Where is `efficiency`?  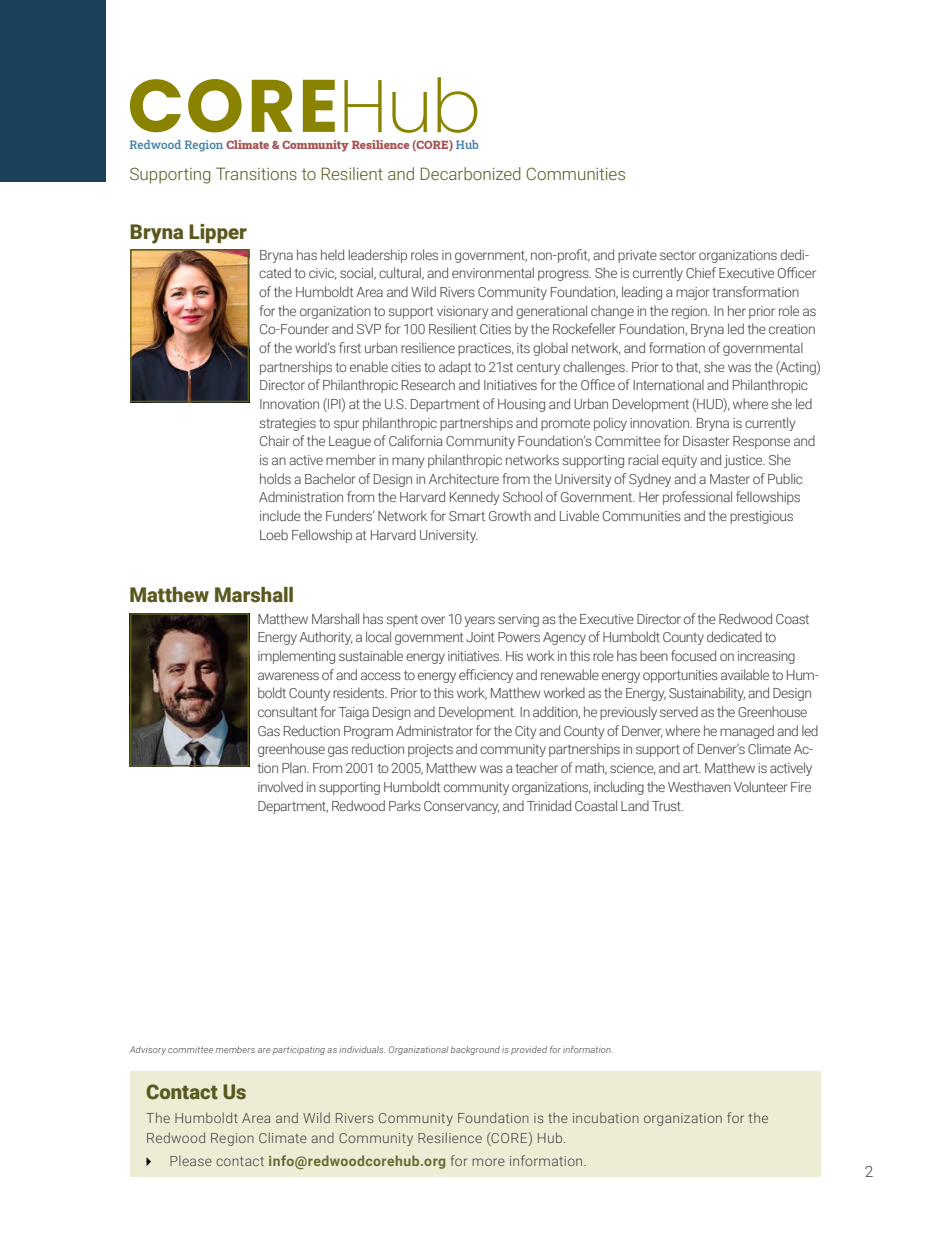
efficiency is located at coordinates (486, 676).
